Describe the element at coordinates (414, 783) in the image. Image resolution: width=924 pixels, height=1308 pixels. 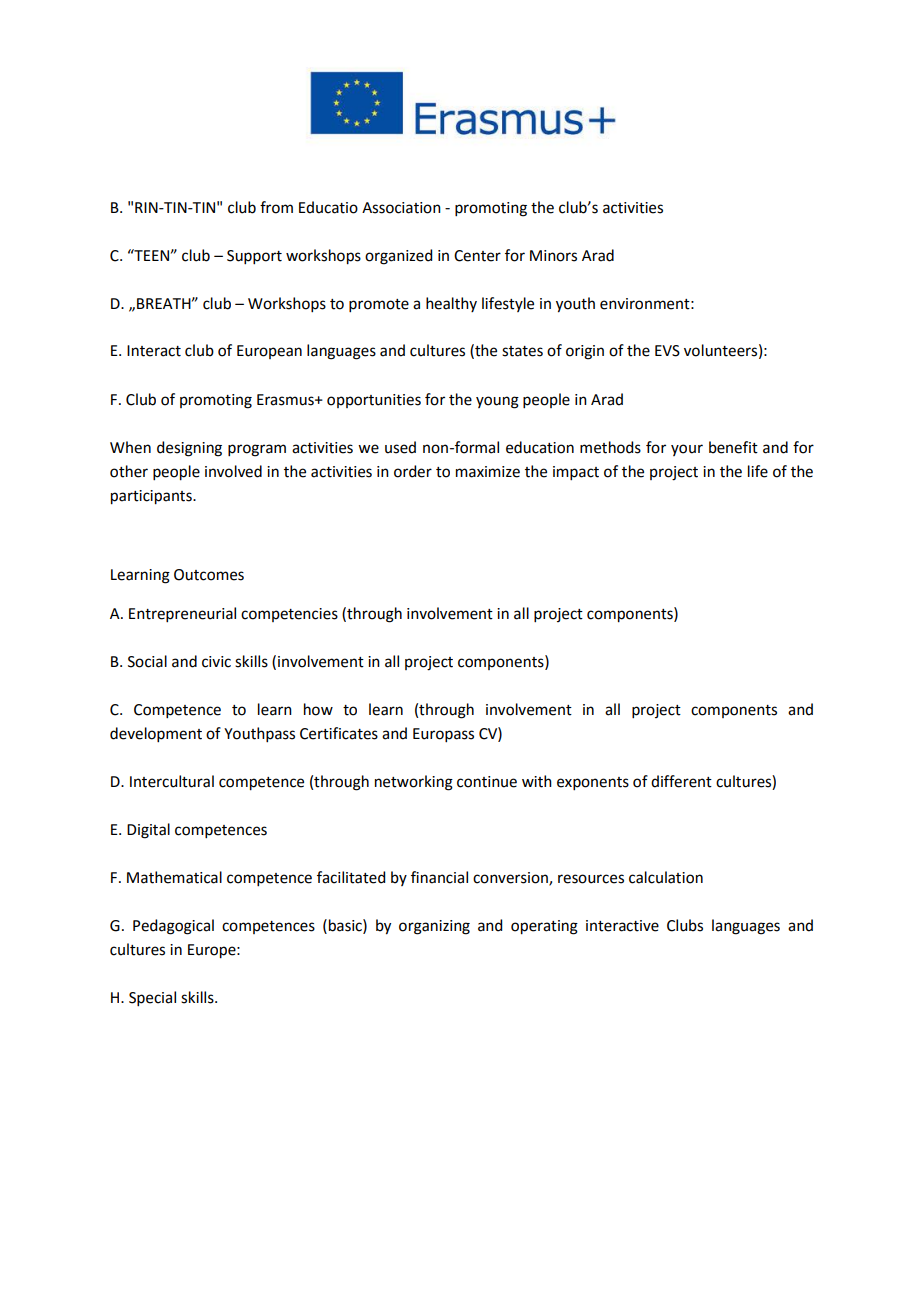
I see `networking` at that location.
